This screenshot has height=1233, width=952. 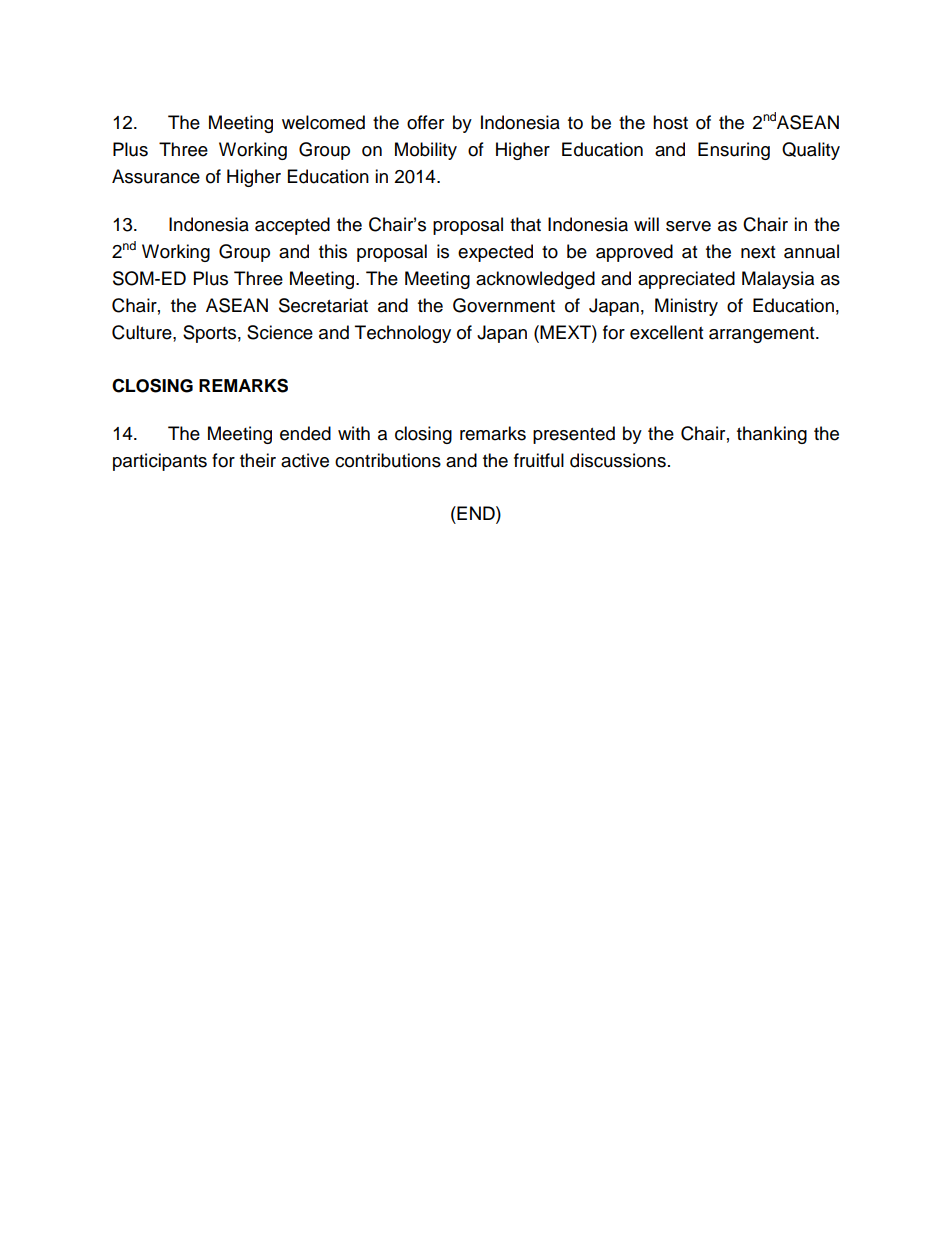 What do you see at coordinates (425, 122) in the screenshot?
I see `offer` at bounding box center [425, 122].
